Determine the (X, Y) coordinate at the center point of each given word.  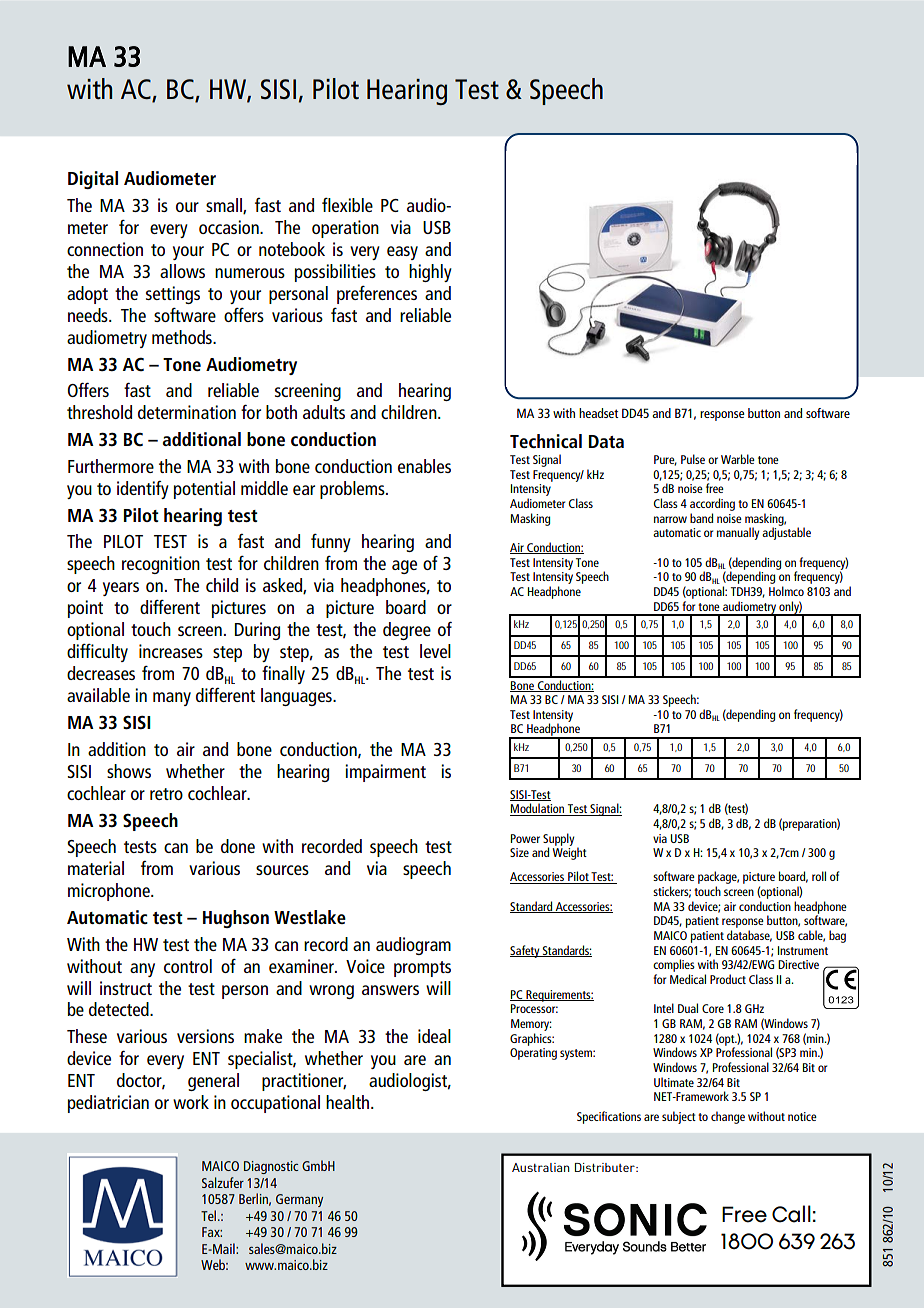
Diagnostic (271, 1167)
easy (402, 253)
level (435, 651)
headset (599, 413)
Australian (541, 1167)
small (225, 206)
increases (171, 651)
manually (738, 533)
